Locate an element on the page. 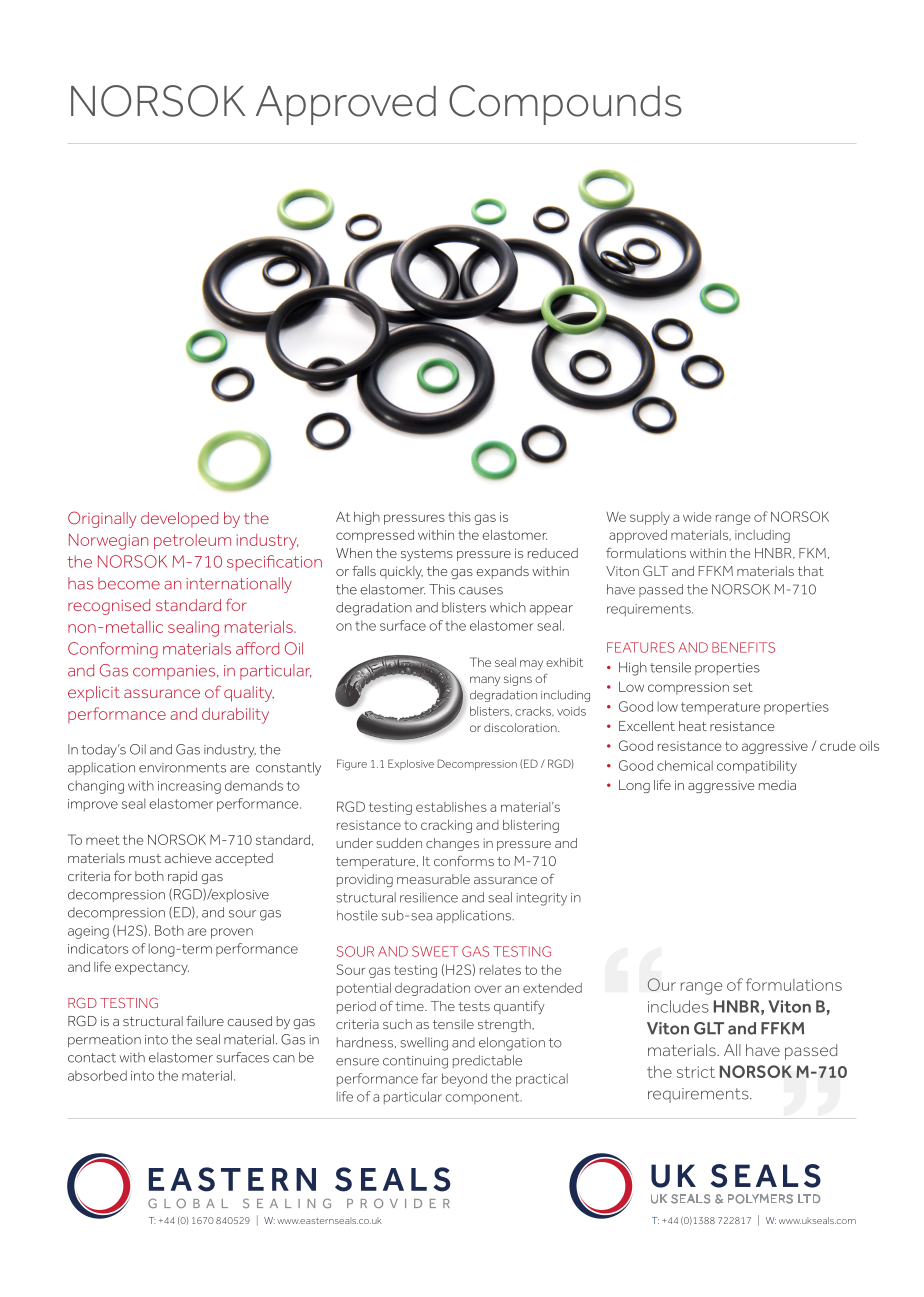 The width and height of the page is (924, 1297). predictable is located at coordinates (487, 1061).
